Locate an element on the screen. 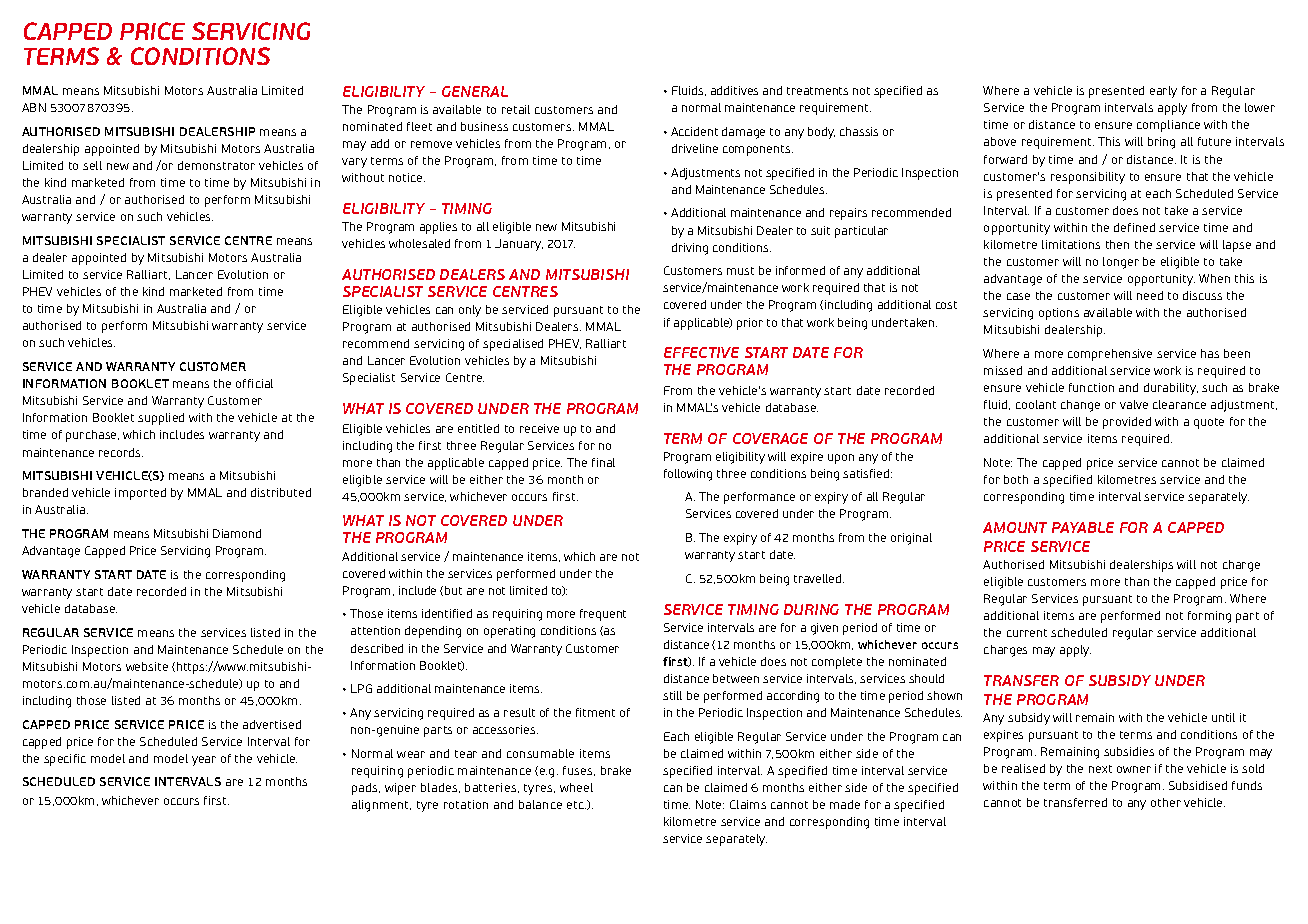 This screenshot has height=924, width=1308. ABN is located at coordinates (34, 107).
